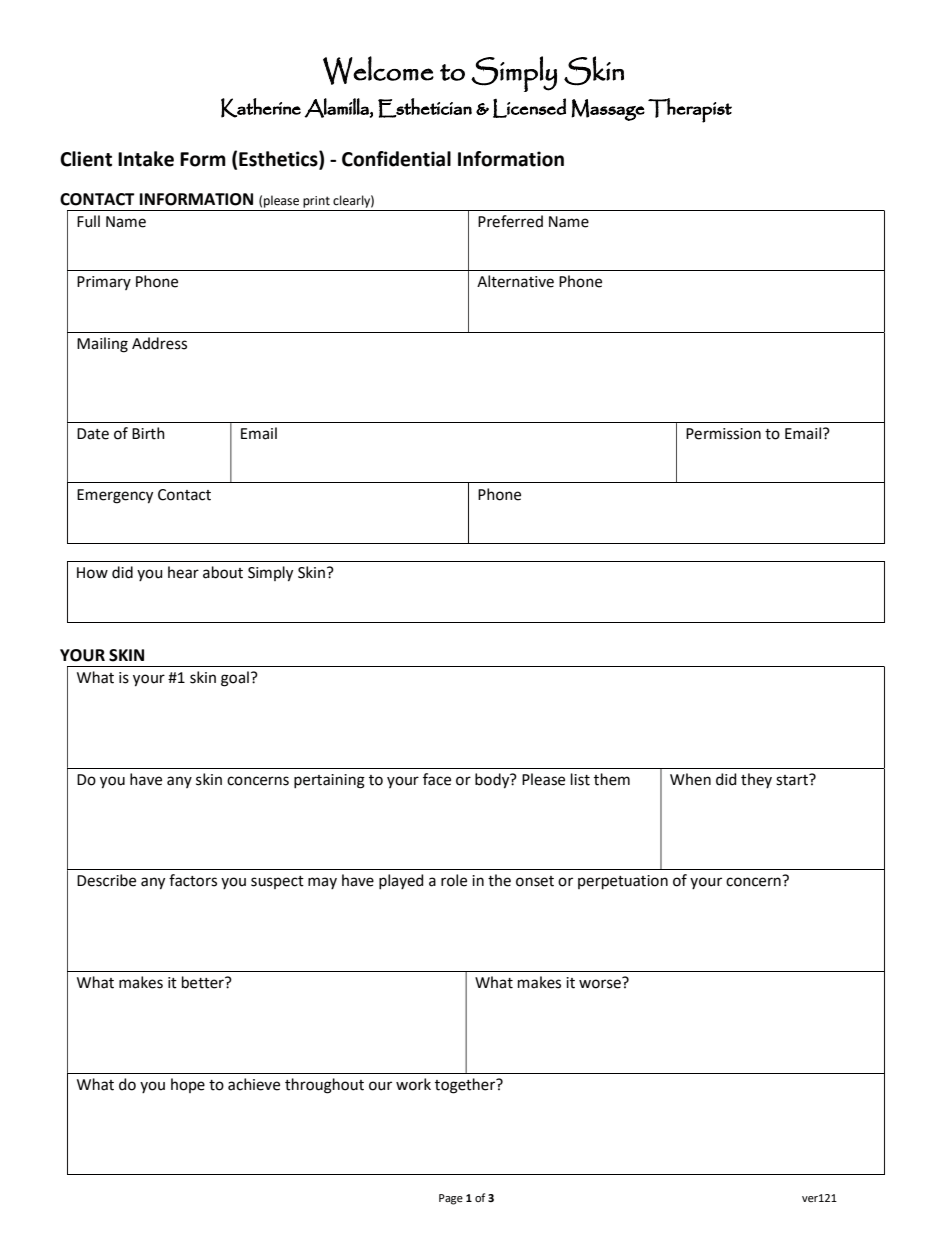 This page has width=952, height=1233. I want to click on Esthetician, so click(425, 108).
